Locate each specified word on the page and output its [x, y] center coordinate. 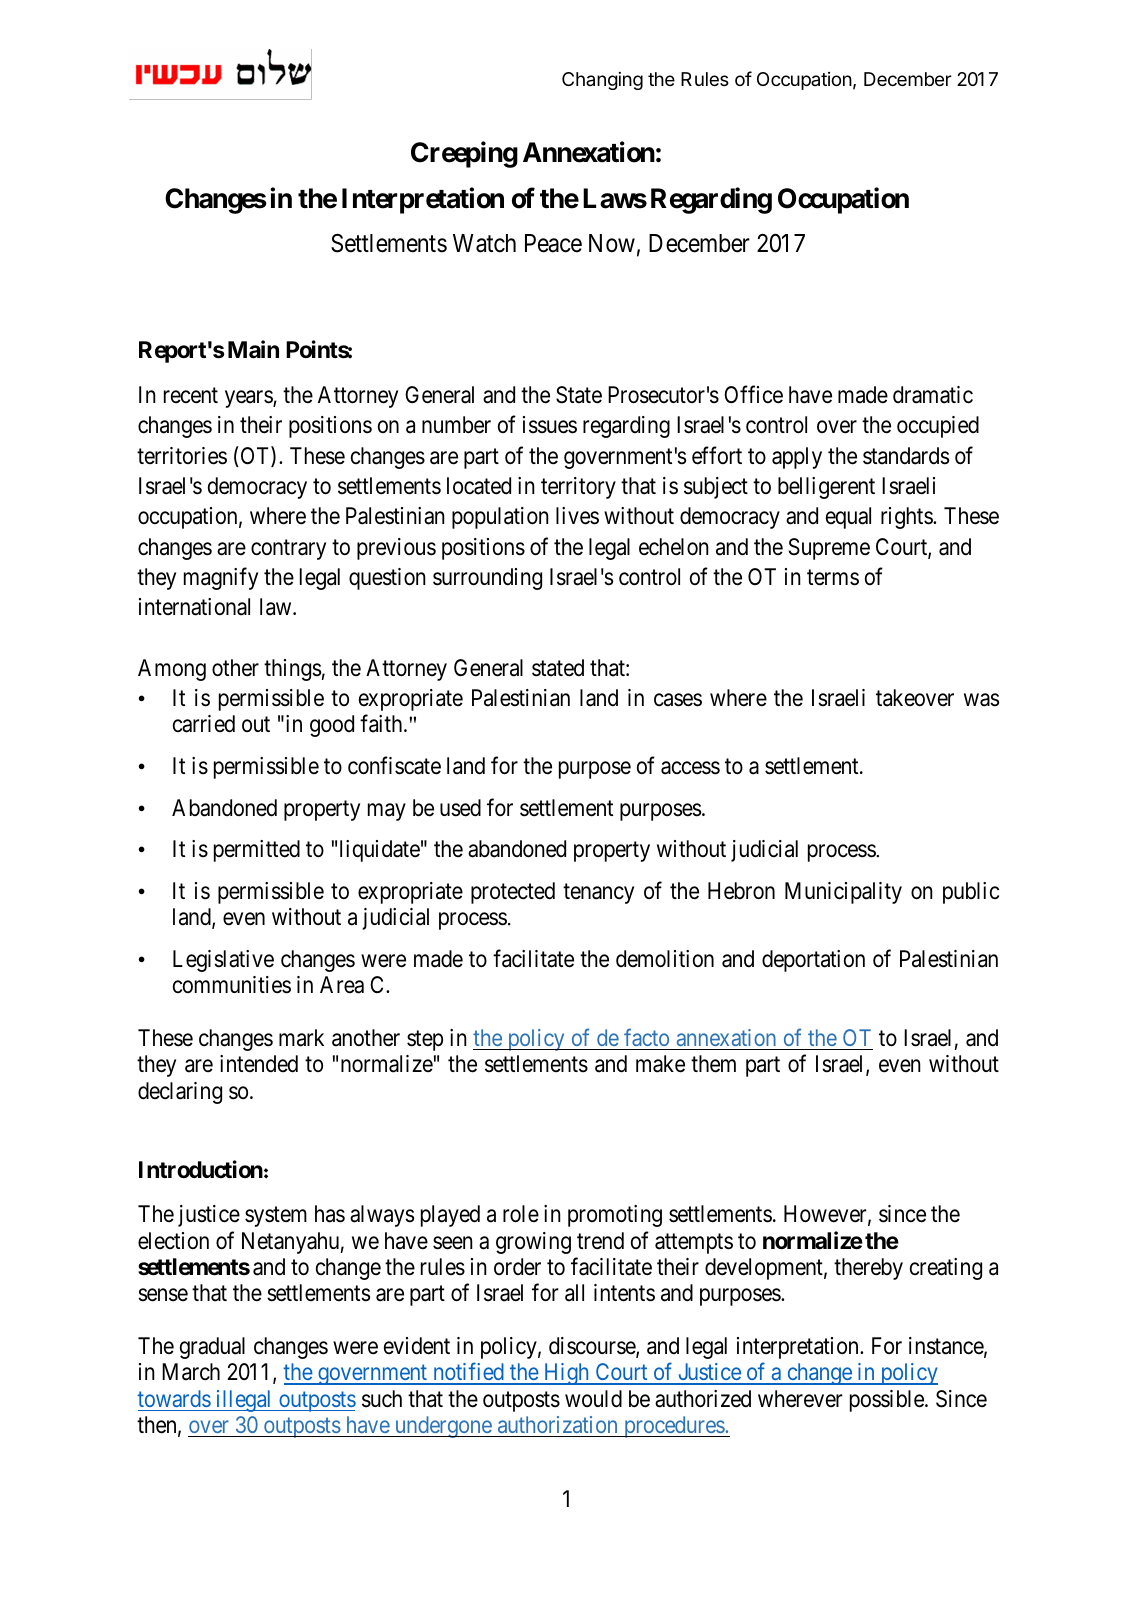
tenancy [598, 894]
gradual [212, 1348]
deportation [813, 961]
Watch [484, 243]
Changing [602, 81]
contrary [288, 549]
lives [577, 516]
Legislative [223, 961]
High [566, 1374]
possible [888, 1401]
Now [612, 243]
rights [907, 518]
